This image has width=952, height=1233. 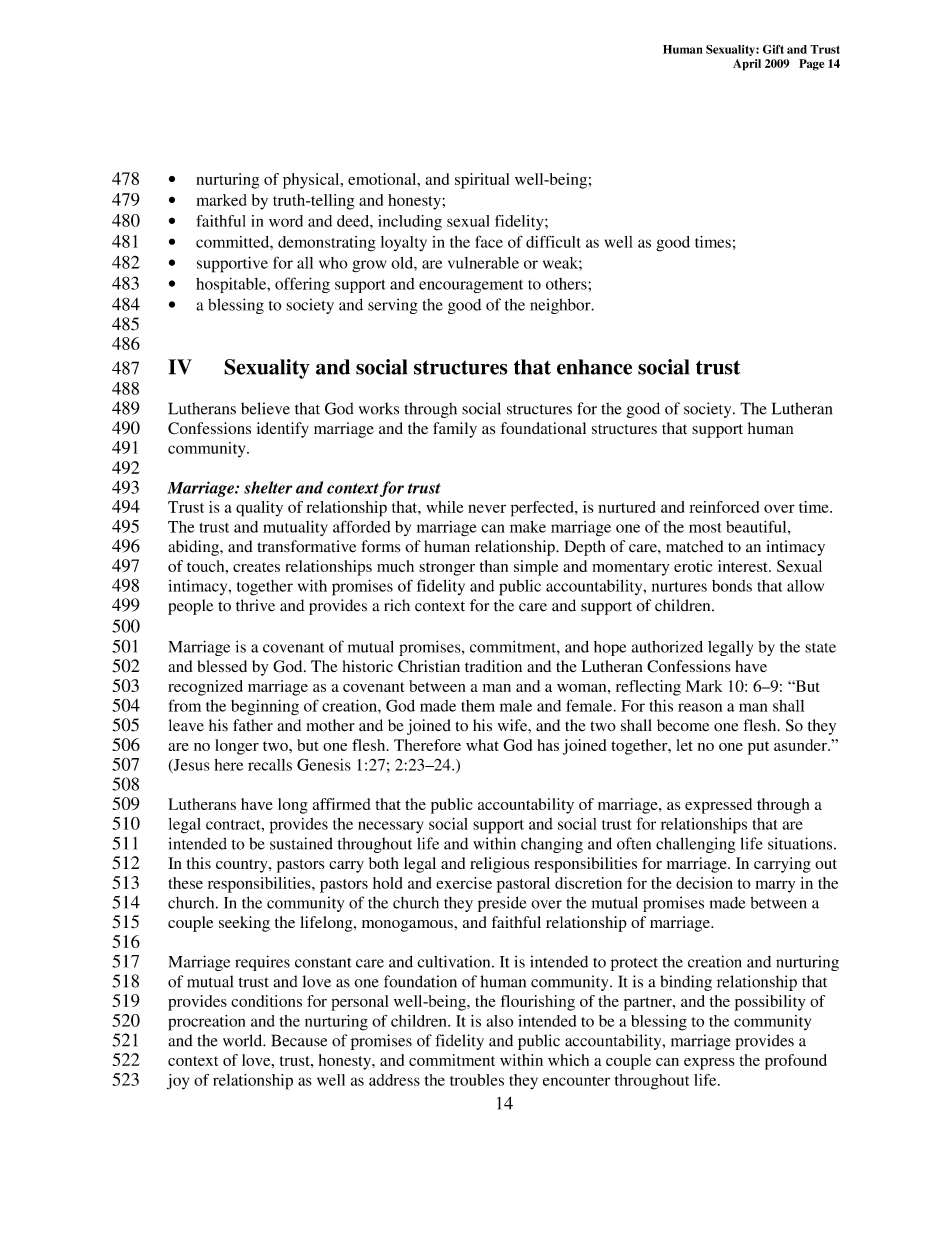 I want to click on profound, so click(x=796, y=1062).
